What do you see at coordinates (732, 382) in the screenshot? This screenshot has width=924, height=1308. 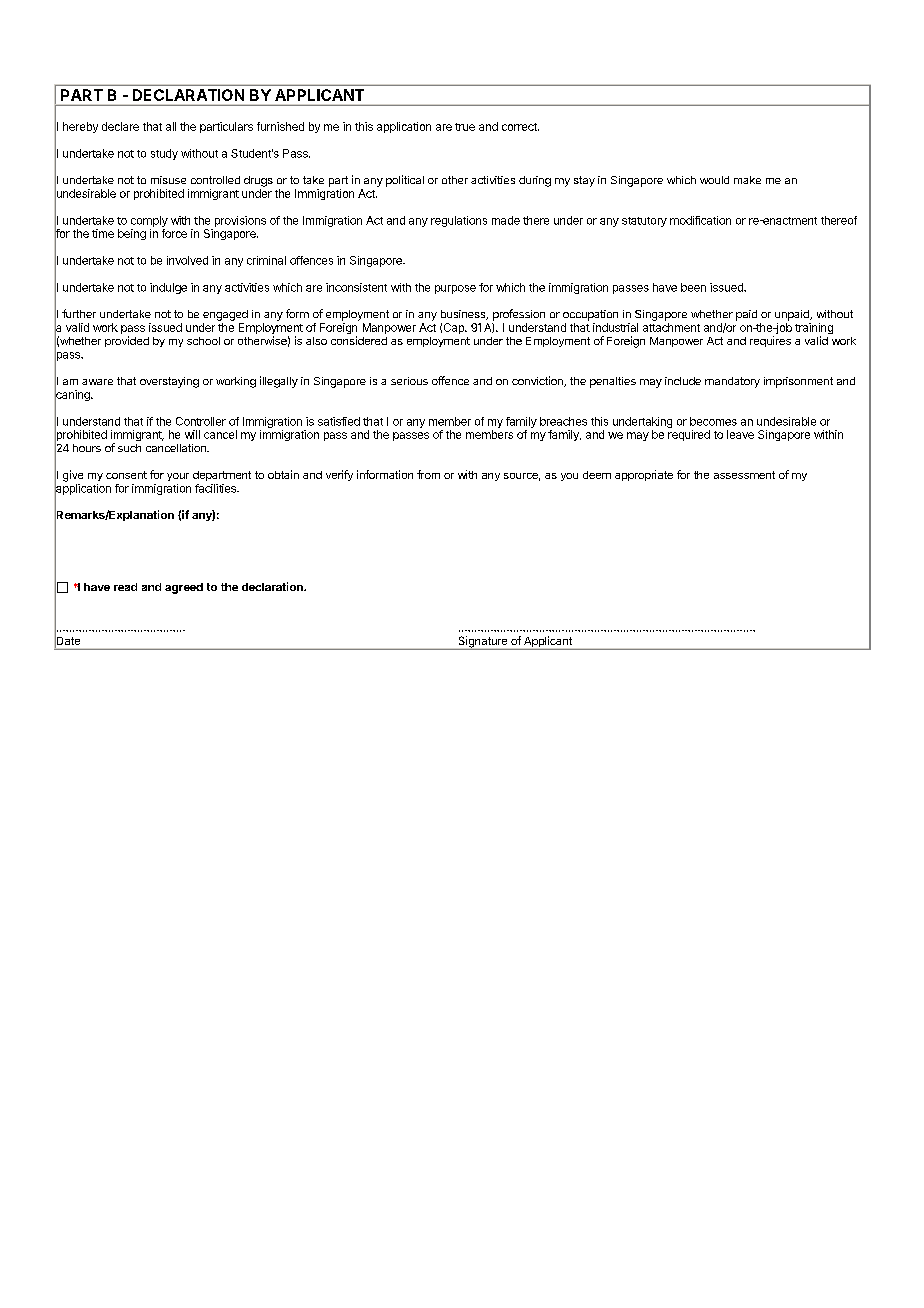 I see `mandatory` at bounding box center [732, 382].
